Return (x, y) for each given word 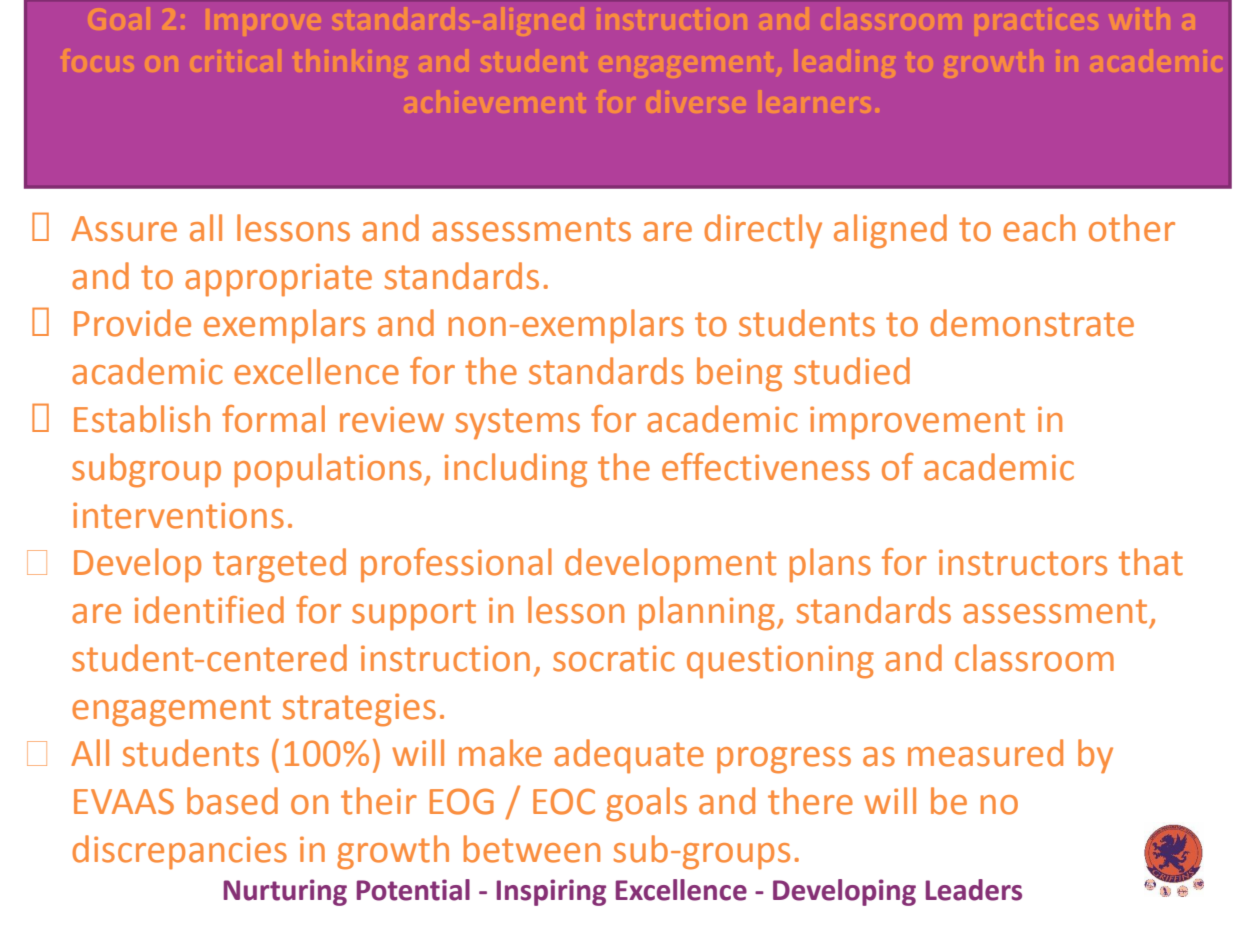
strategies (359, 710)
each (1039, 228)
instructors (1023, 562)
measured (985, 753)
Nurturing (285, 892)
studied (852, 371)
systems (518, 424)
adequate (629, 756)
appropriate (278, 280)
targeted (279, 565)
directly (763, 231)
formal (273, 419)
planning (707, 613)
